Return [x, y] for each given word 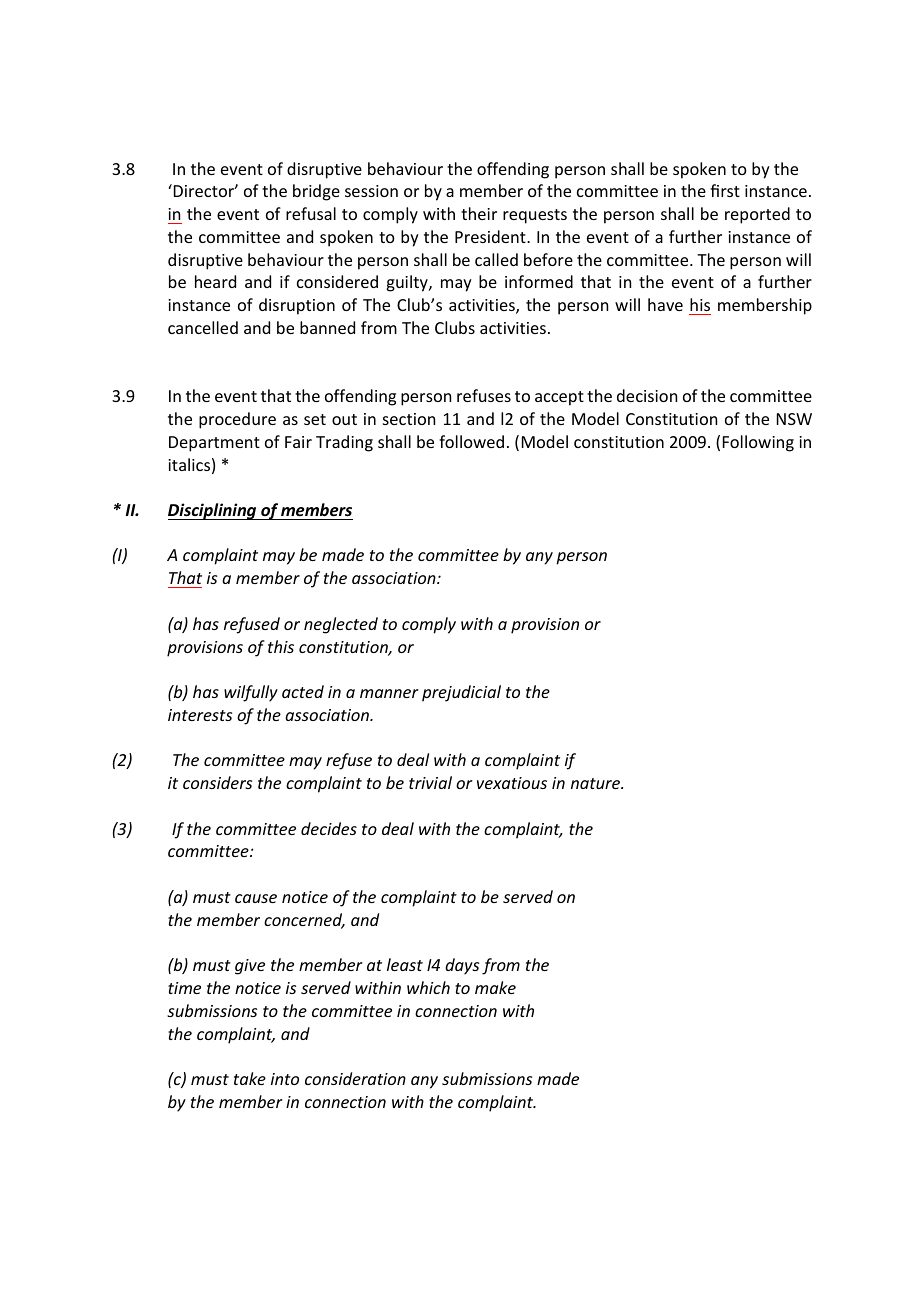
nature [597, 783]
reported [757, 215]
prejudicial [461, 693]
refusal [311, 213]
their [479, 213]
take [250, 1078]
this [281, 646]
